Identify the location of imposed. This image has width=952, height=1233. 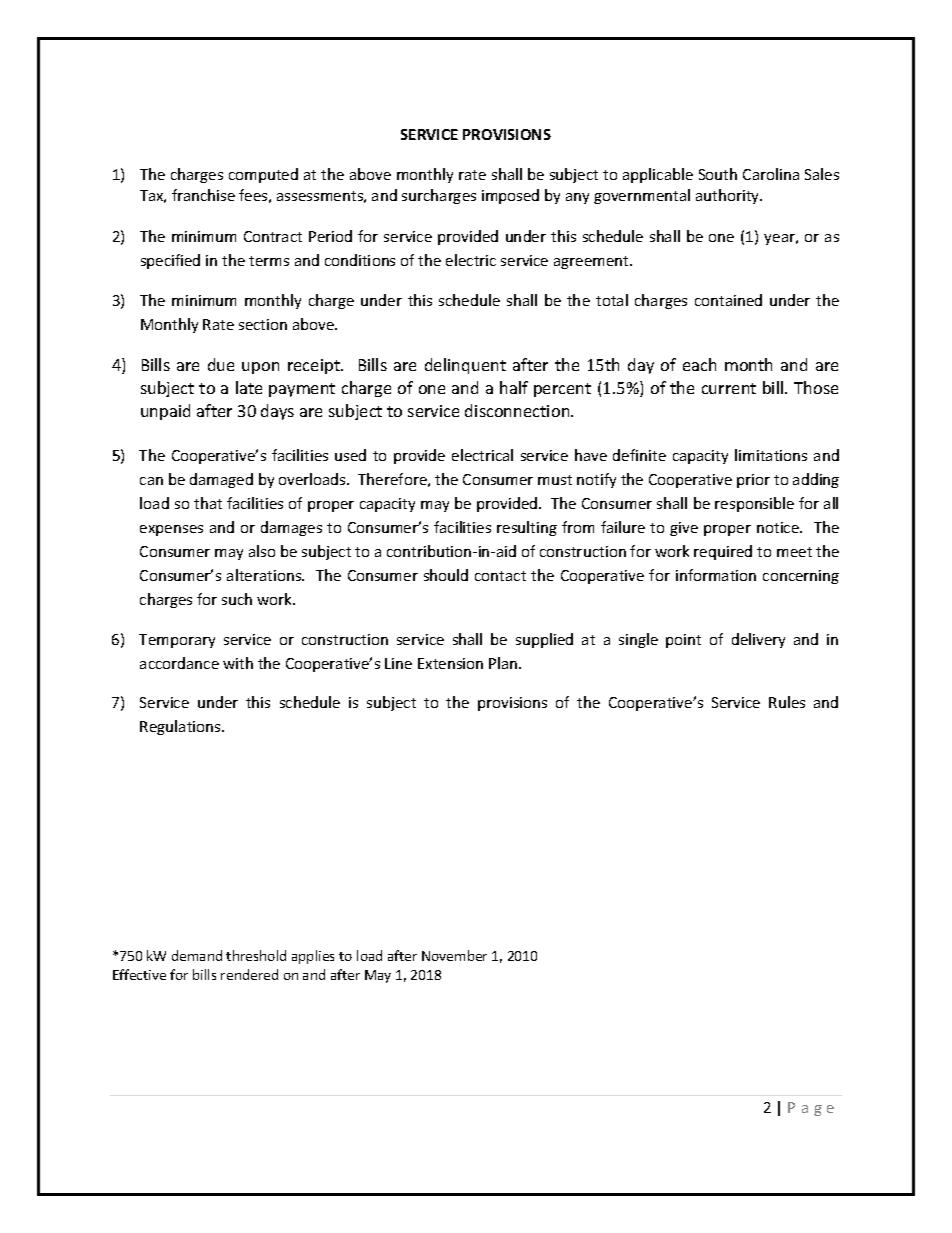
(510, 196).
